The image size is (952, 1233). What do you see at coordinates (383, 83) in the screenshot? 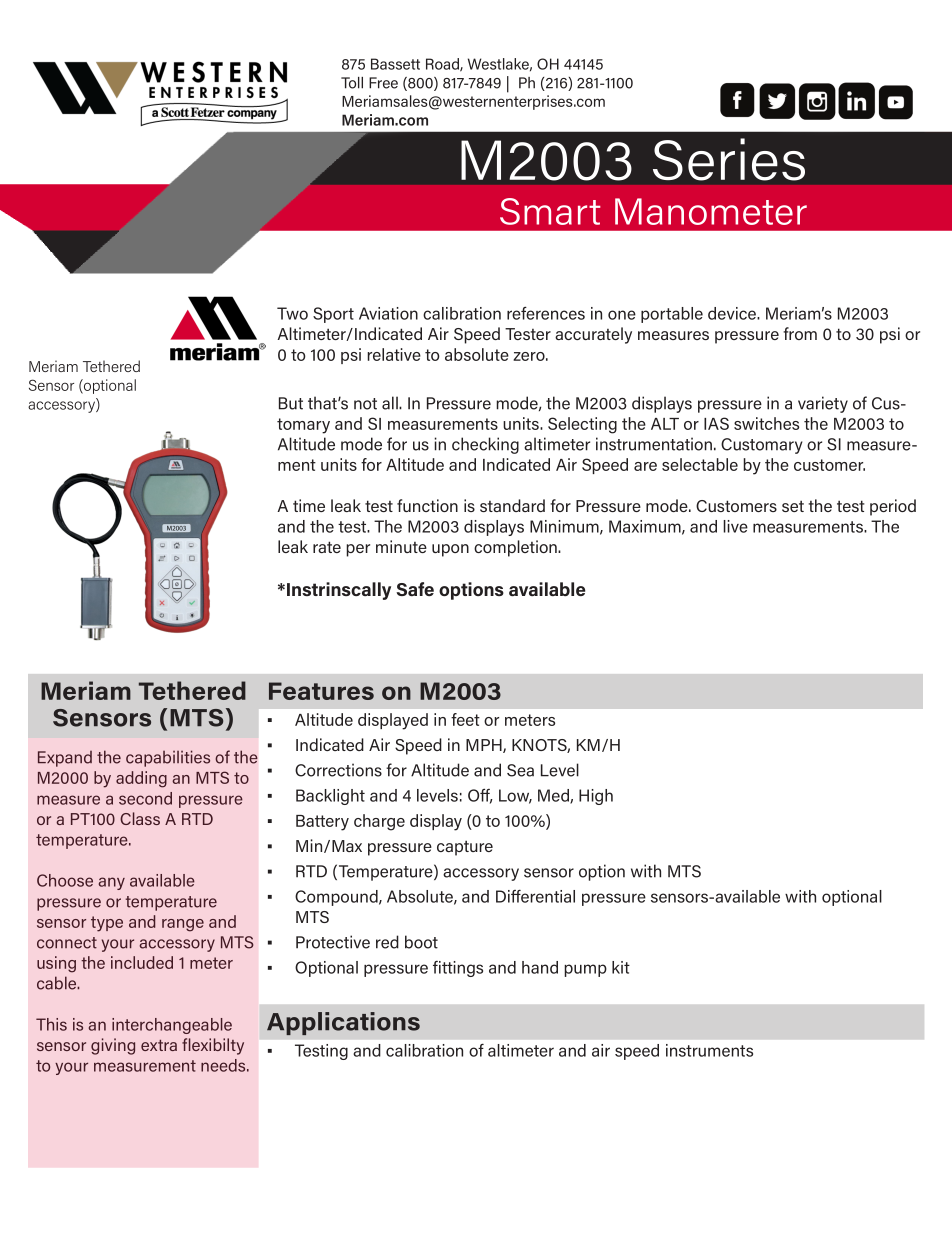
I see `Free` at bounding box center [383, 83].
